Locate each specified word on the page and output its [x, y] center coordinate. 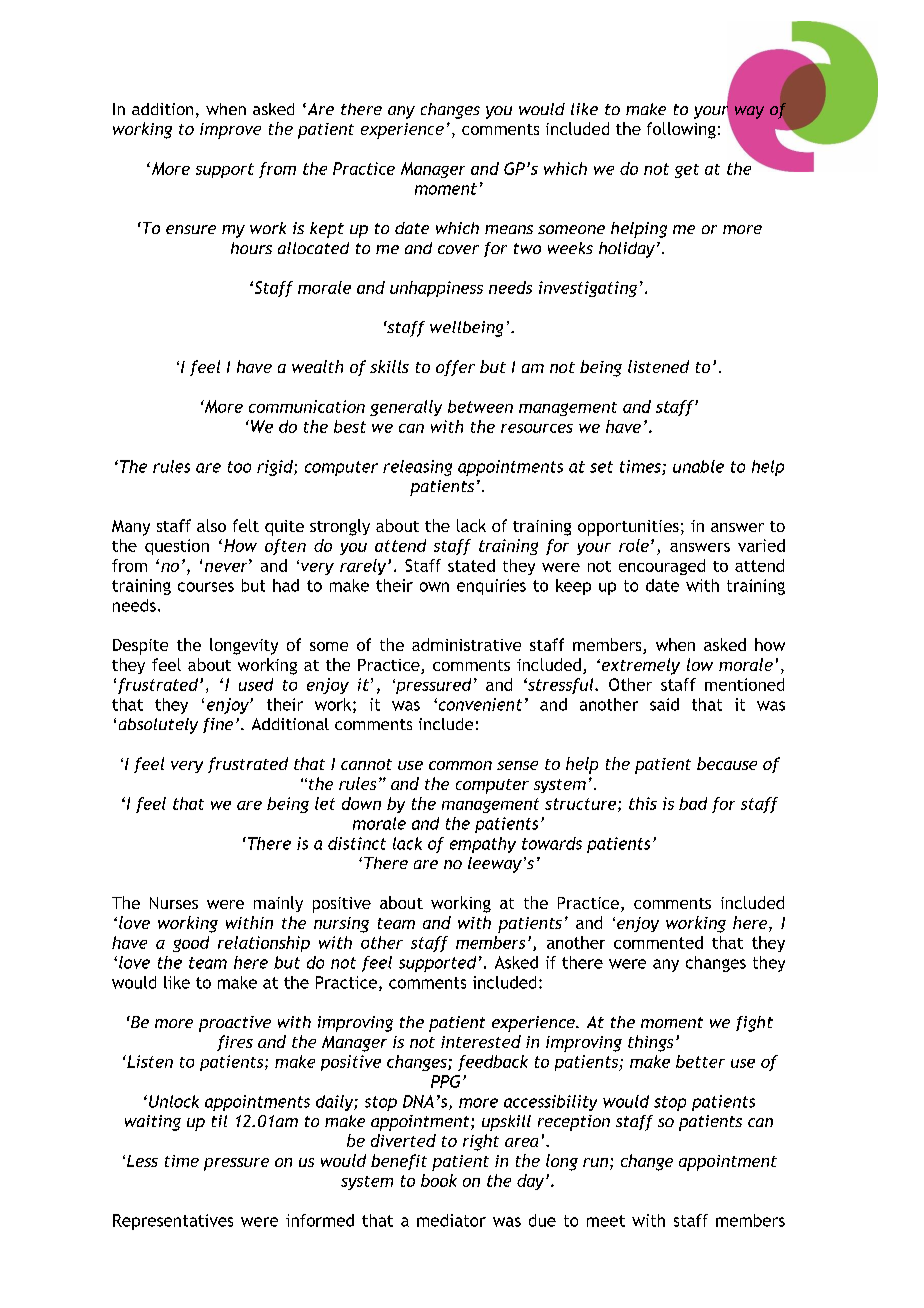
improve [230, 131]
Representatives [173, 1222]
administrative [466, 644]
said [664, 704]
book [439, 1180]
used [256, 684]
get [687, 171]
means [509, 229]
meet [606, 1221]
